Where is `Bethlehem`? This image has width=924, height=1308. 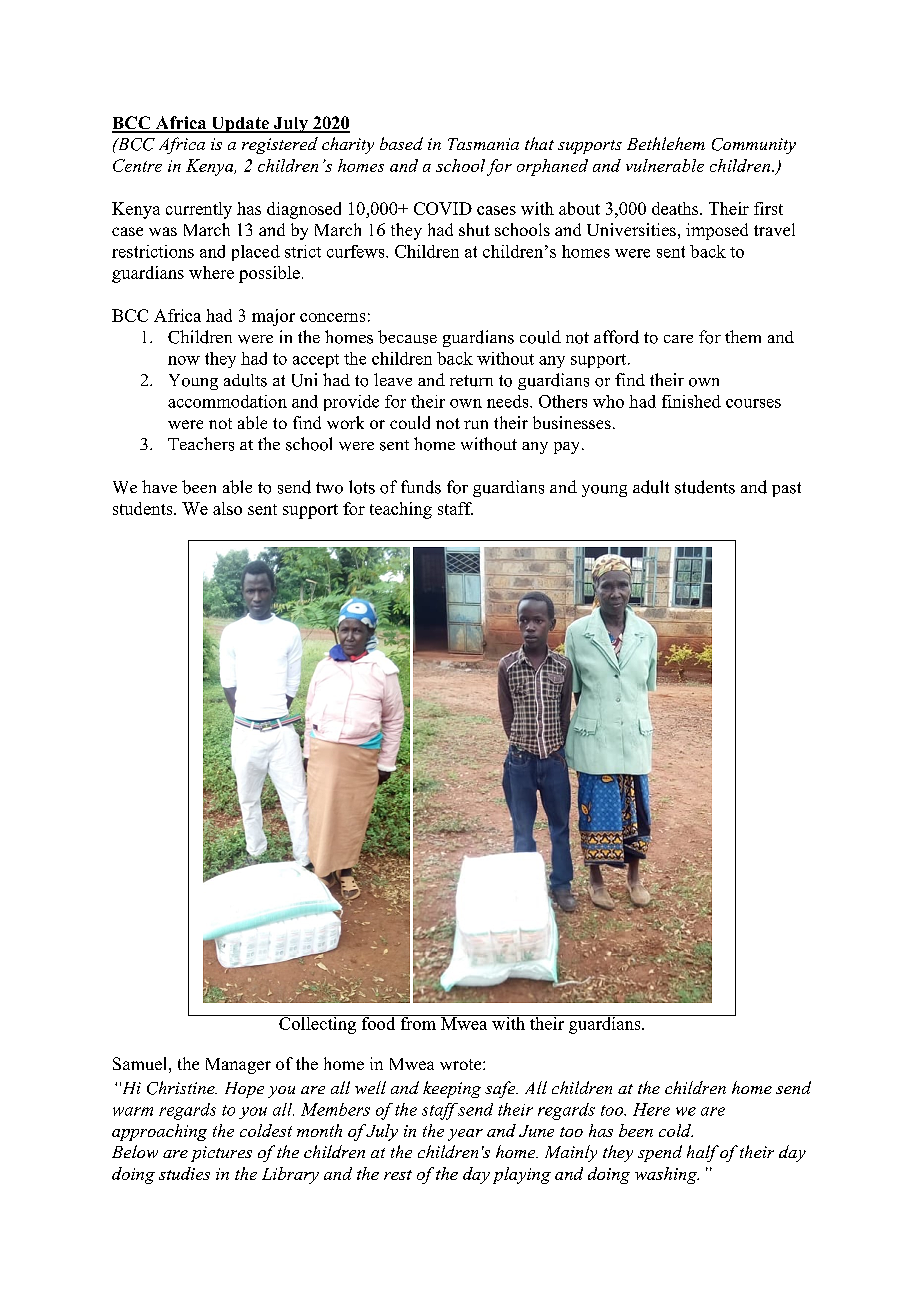 Bethlehem is located at coordinates (666, 143).
